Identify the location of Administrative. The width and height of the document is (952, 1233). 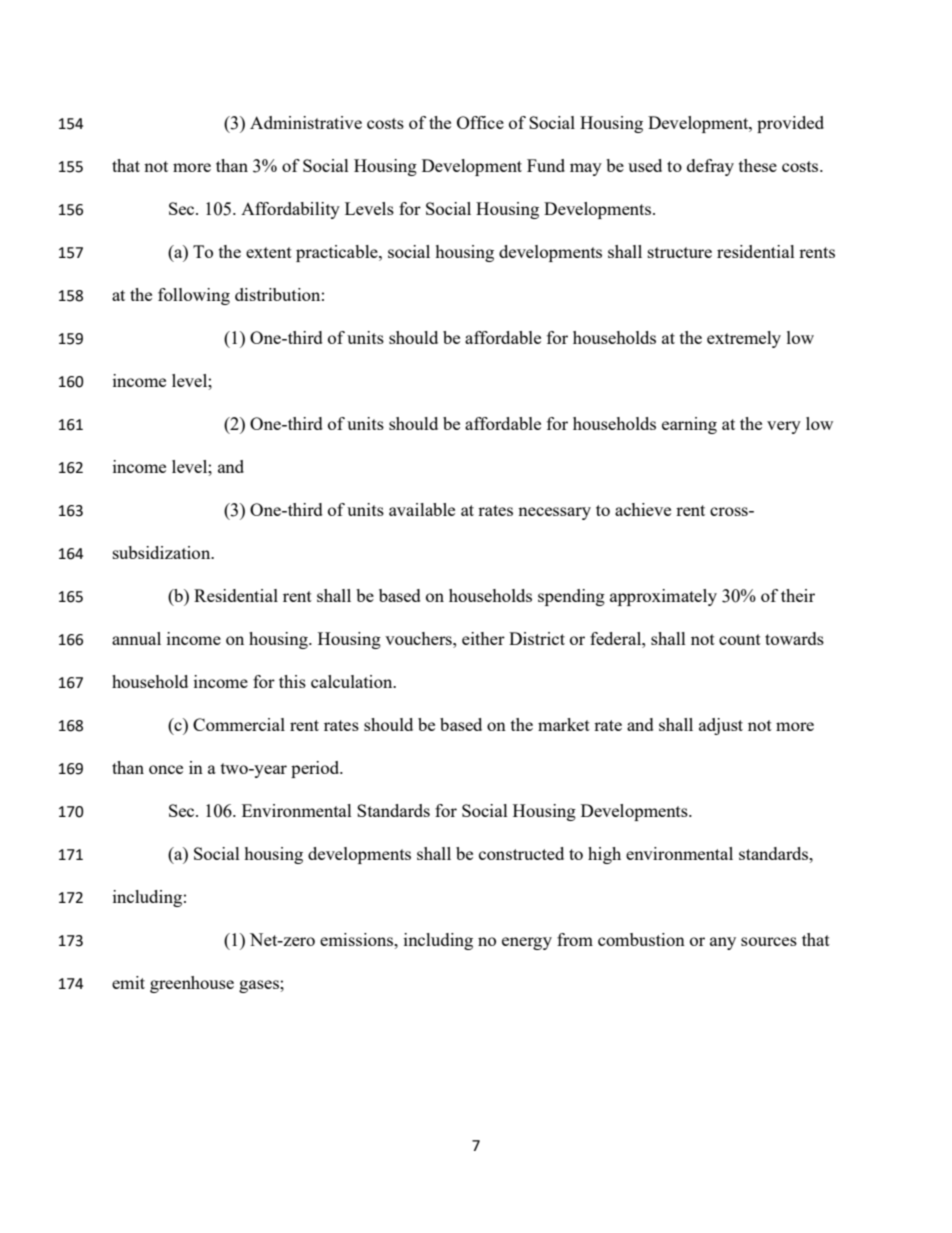
(306, 122).
